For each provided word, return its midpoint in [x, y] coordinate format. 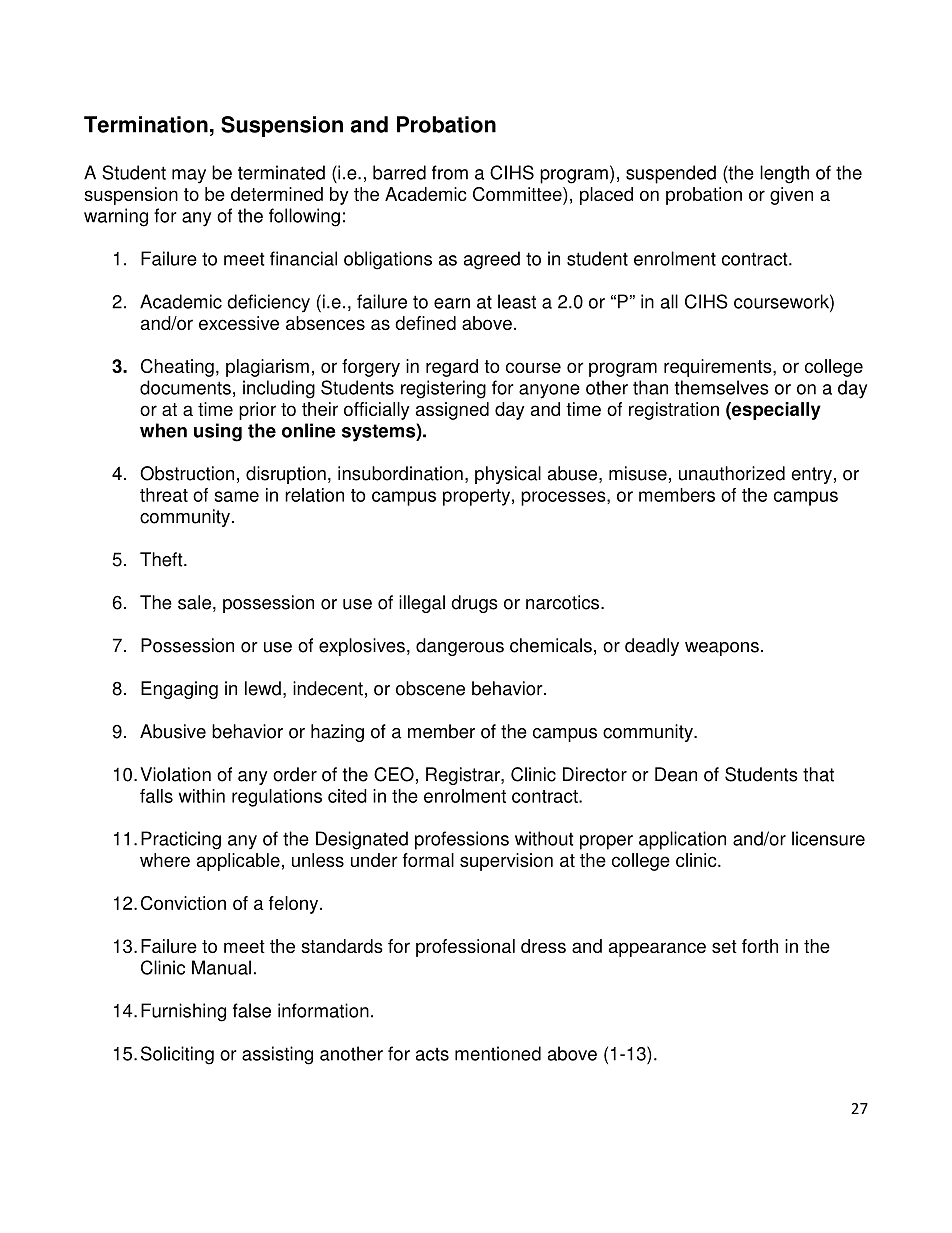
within [202, 796]
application [682, 840]
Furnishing [183, 1012]
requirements [719, 368]
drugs [474, 604]
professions [462, 840]
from [450, 172]
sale [194, 602]
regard [452, 368]
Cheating [177, 368]
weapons [722, 649]
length [784, 174]
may [189, 176]
